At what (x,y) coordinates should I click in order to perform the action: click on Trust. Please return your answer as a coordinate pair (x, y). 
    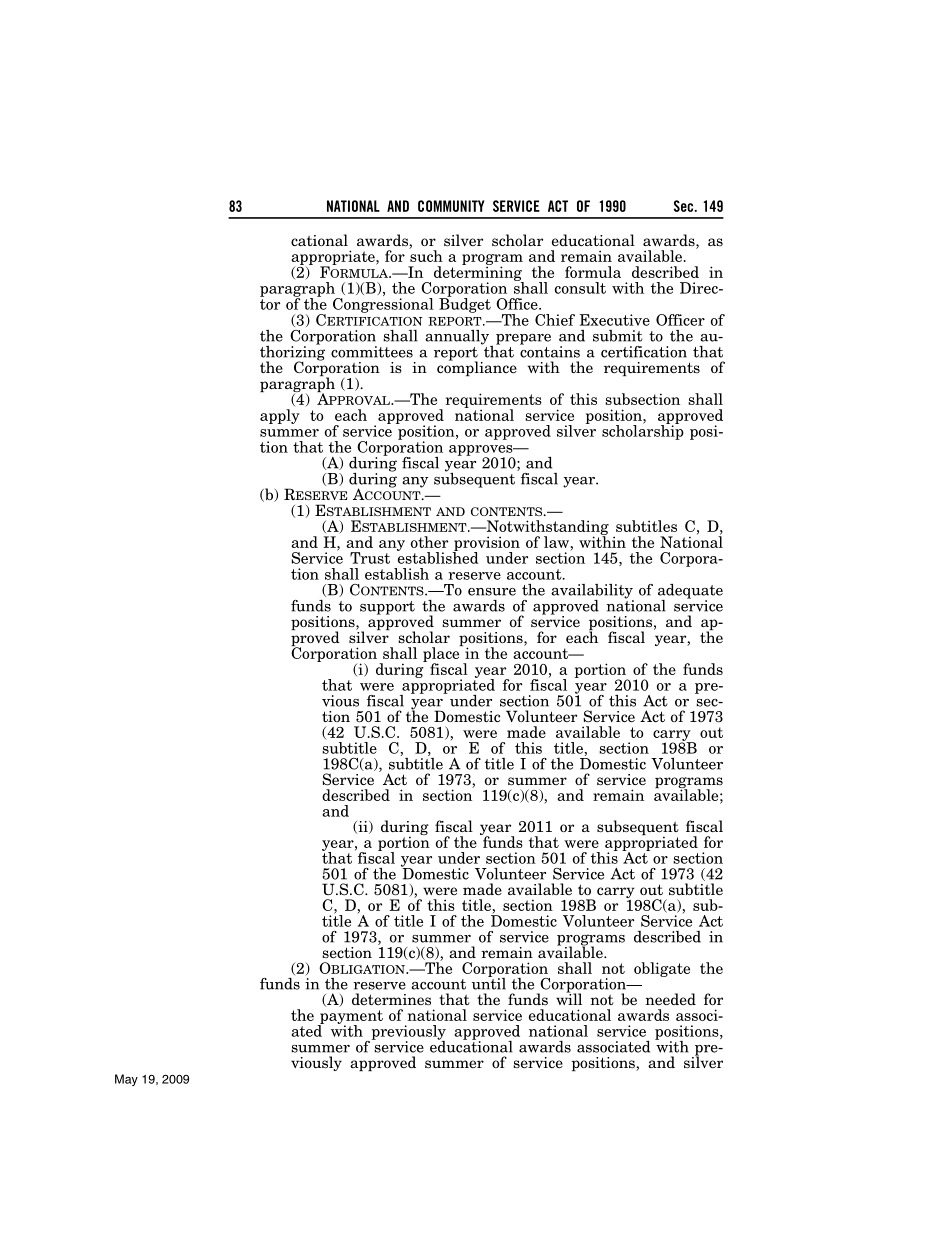
    Looking at the image, I should click on (370, 558).
